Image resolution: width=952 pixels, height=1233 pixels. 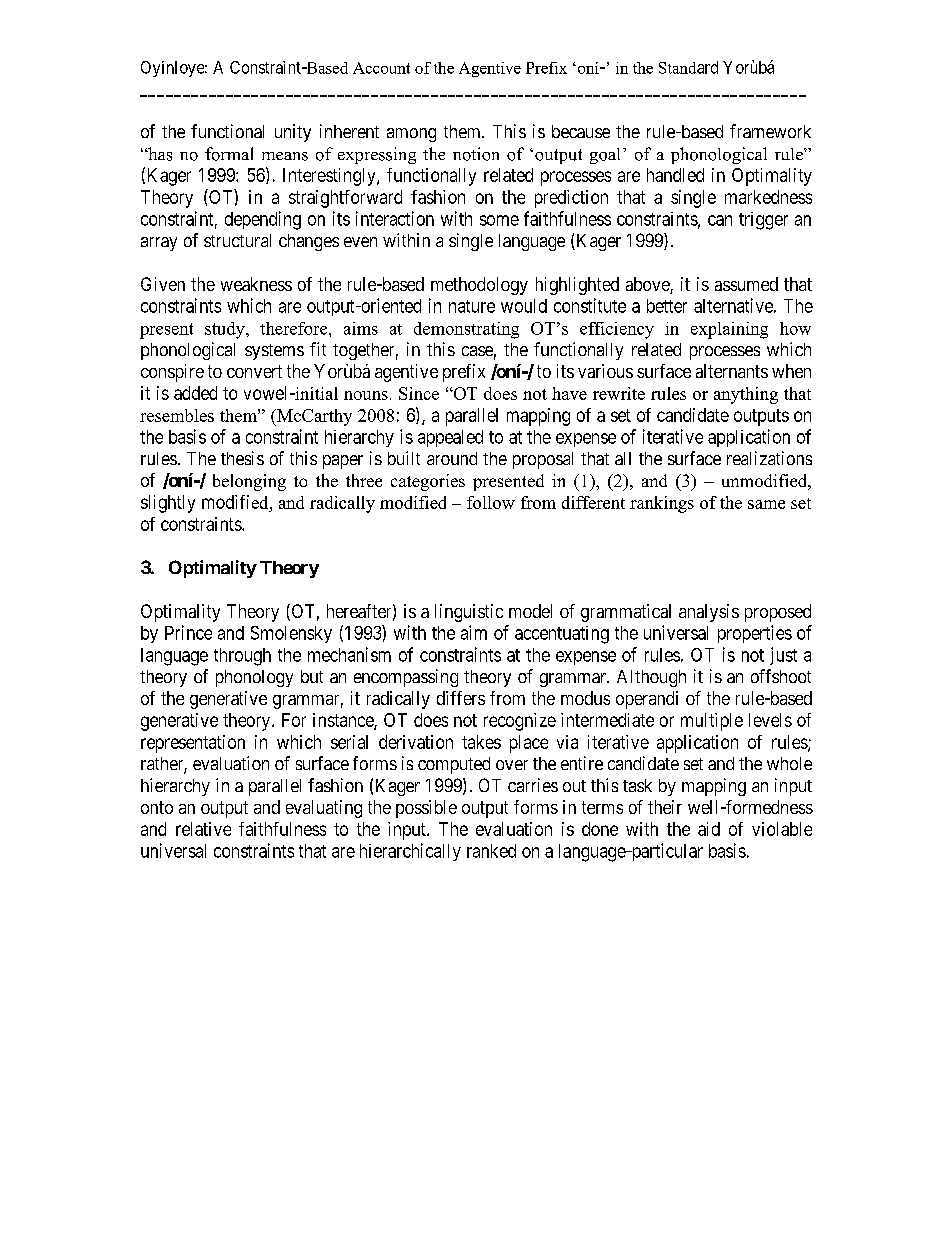 I want to click on thesis, so click(x=242, y=458).
